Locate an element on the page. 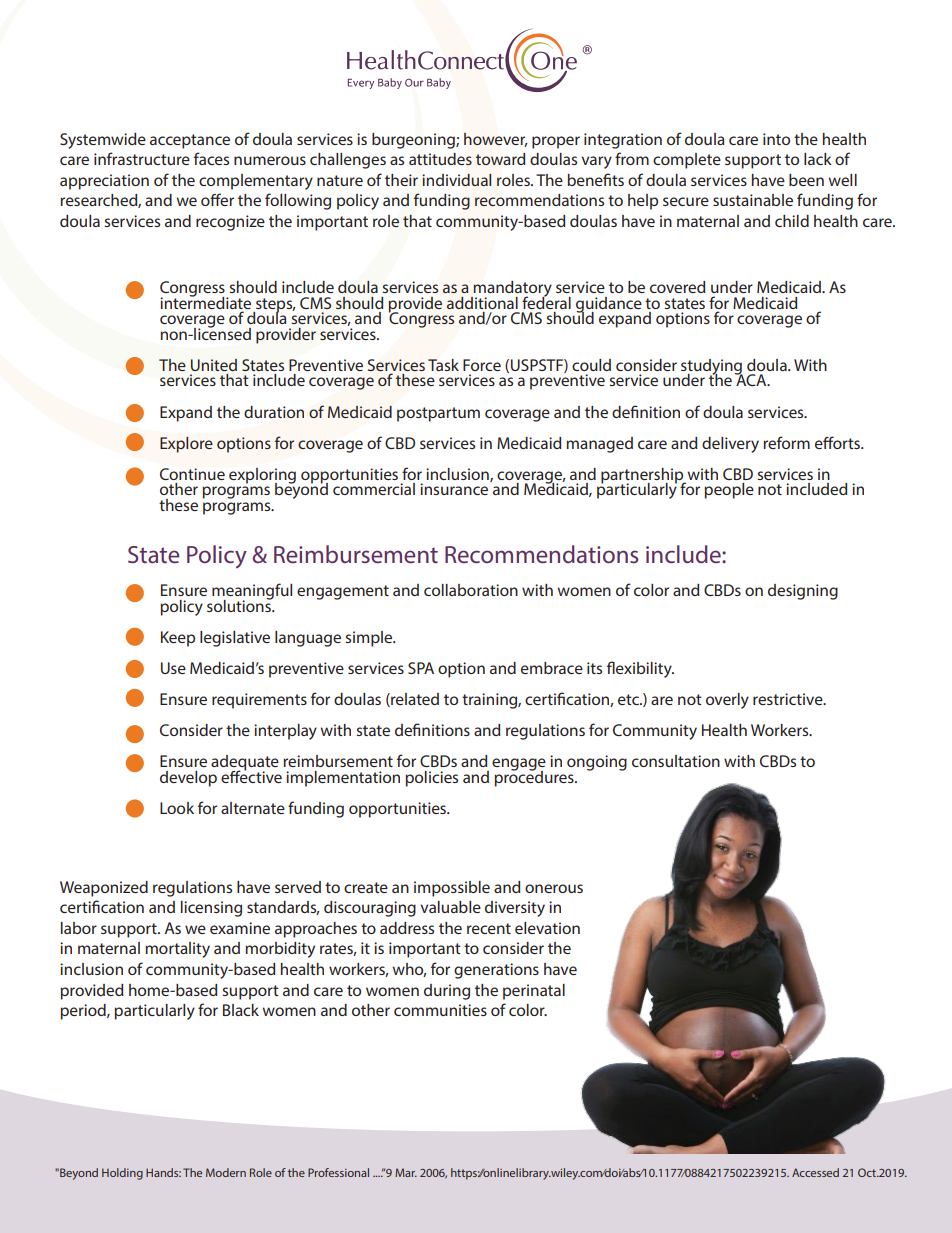 The height and width of the document is (1233, 952). people is located at coordinates (729, 491).
